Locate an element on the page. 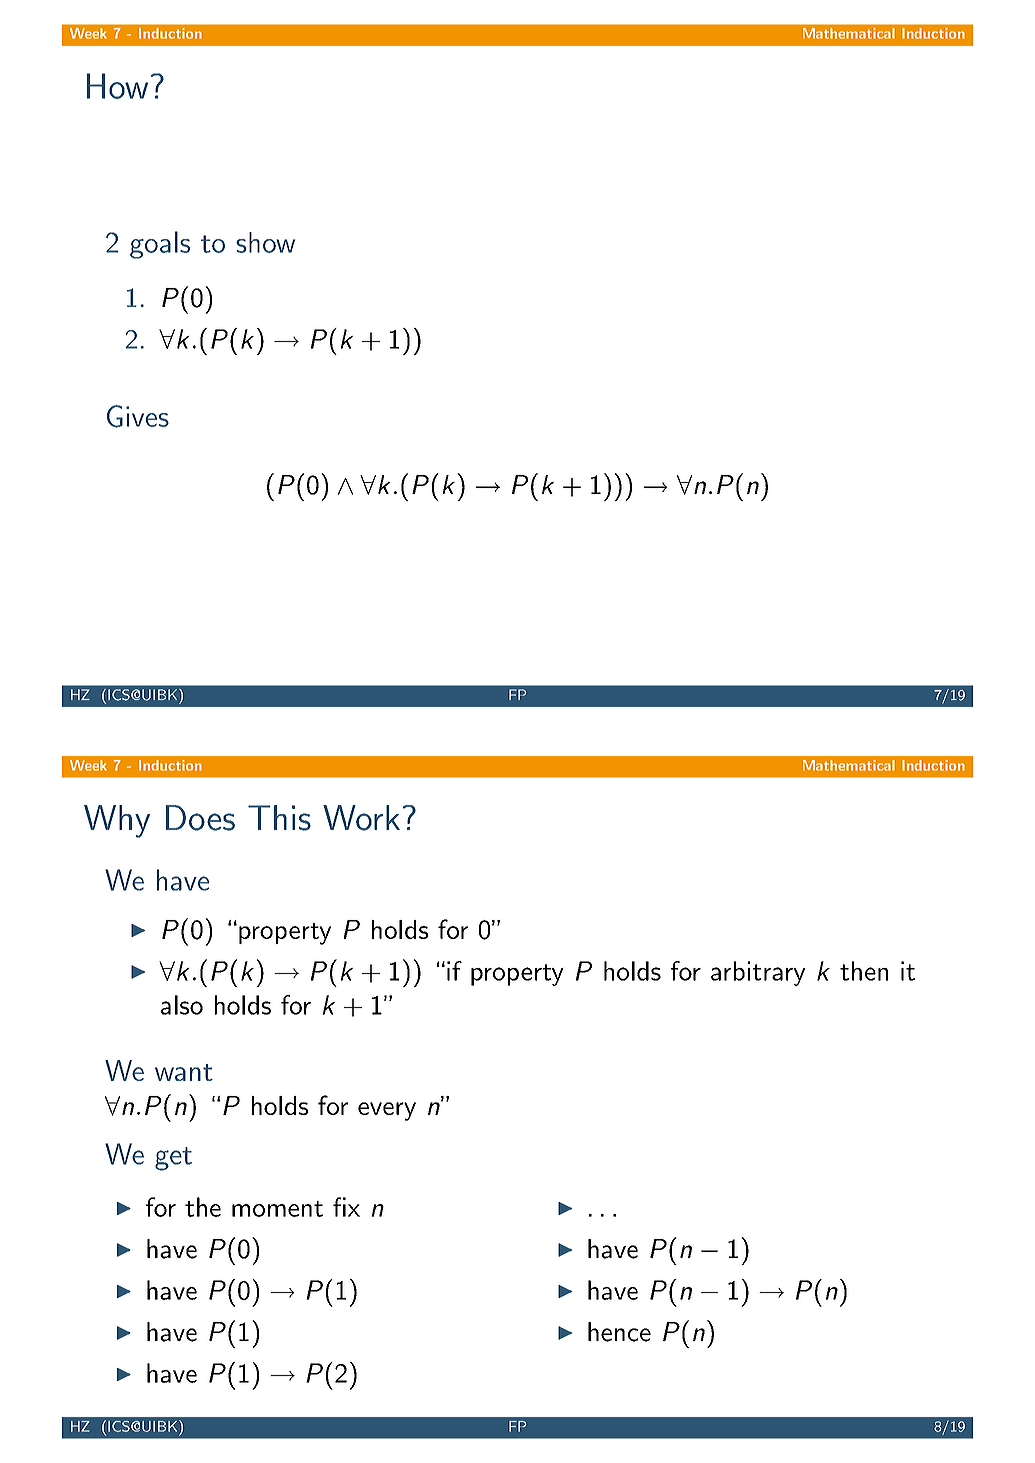 This document has height=1463, width=1035. every is located at coordinates (387, 1111).
